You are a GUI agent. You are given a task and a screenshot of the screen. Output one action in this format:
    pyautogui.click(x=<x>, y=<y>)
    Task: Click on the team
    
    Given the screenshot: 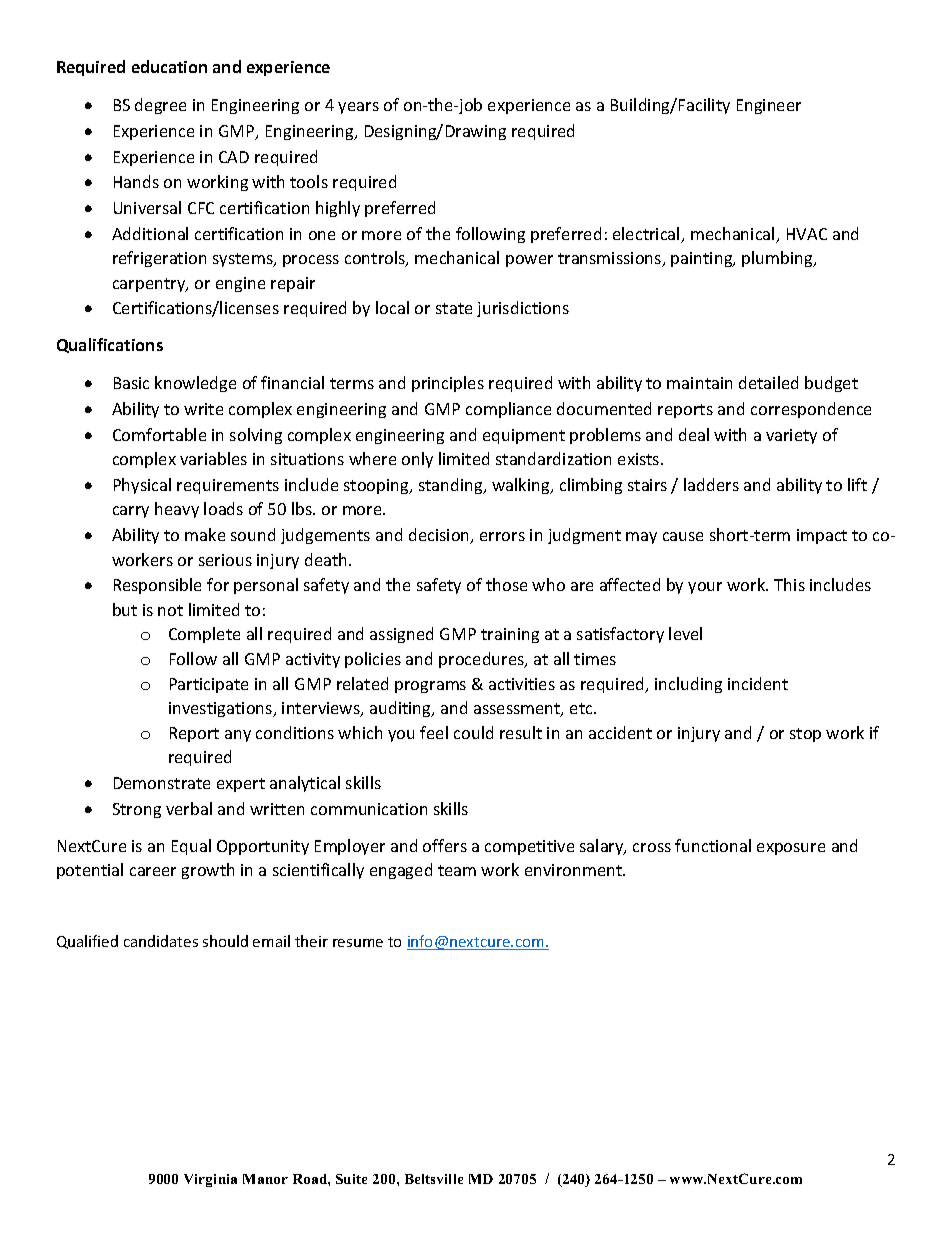 What is the action you would take?
    pyautogui.click(x=457, y=870)
